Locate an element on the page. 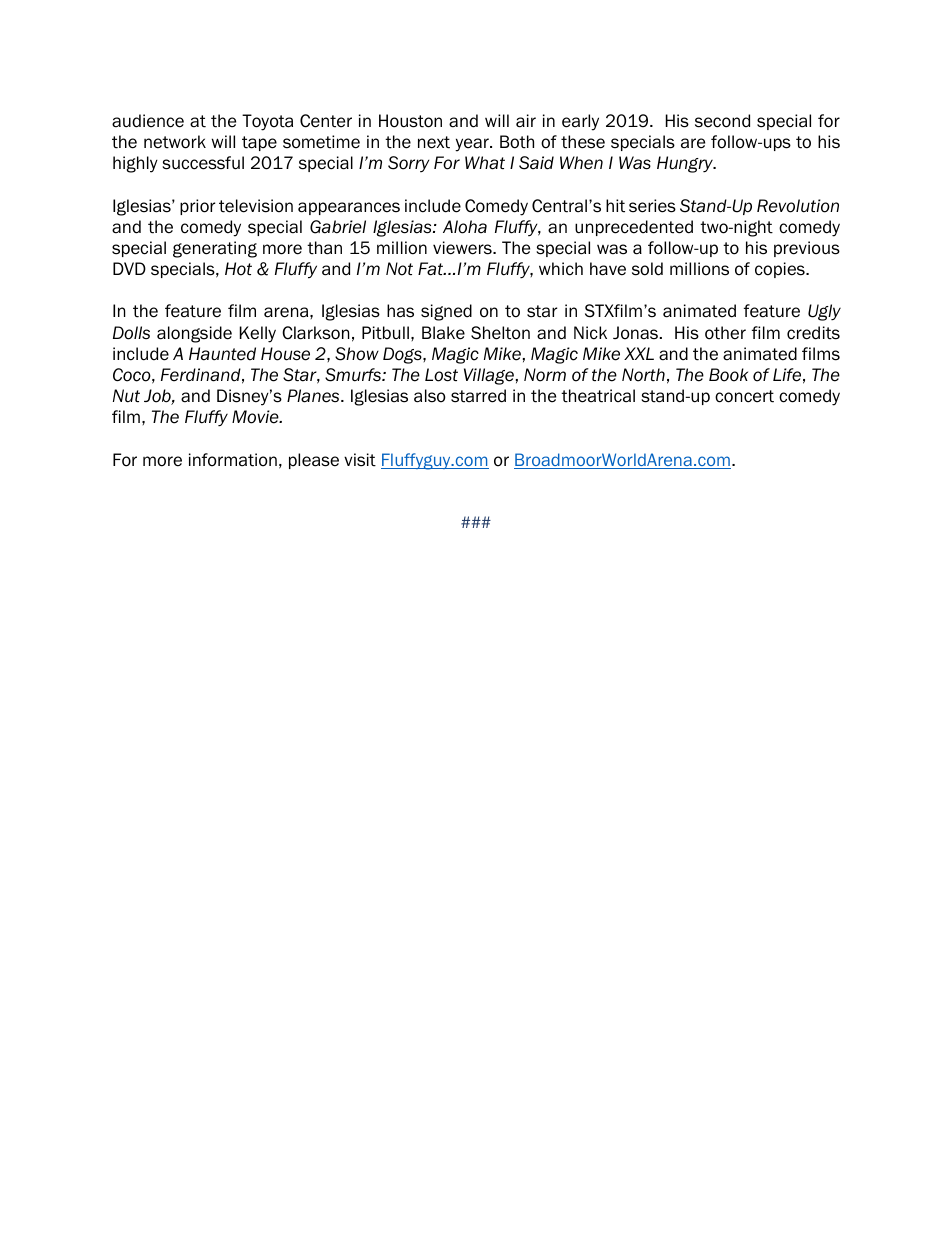  year is located at coordinates (473, 145).
